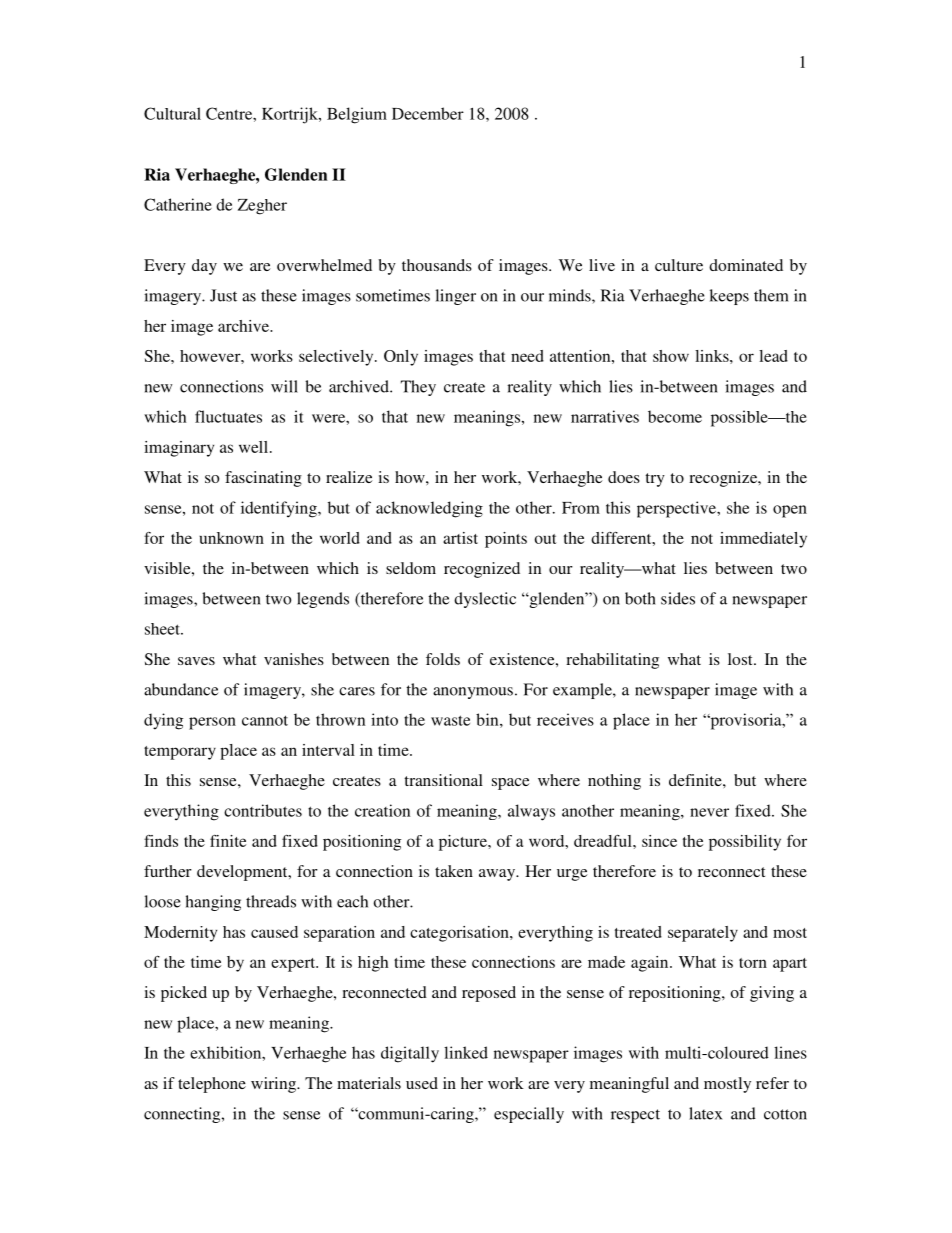 This image has height=1233, width=952. Describe the element at coordinates (466, 1052) in the image. I see `linked` at that location.
